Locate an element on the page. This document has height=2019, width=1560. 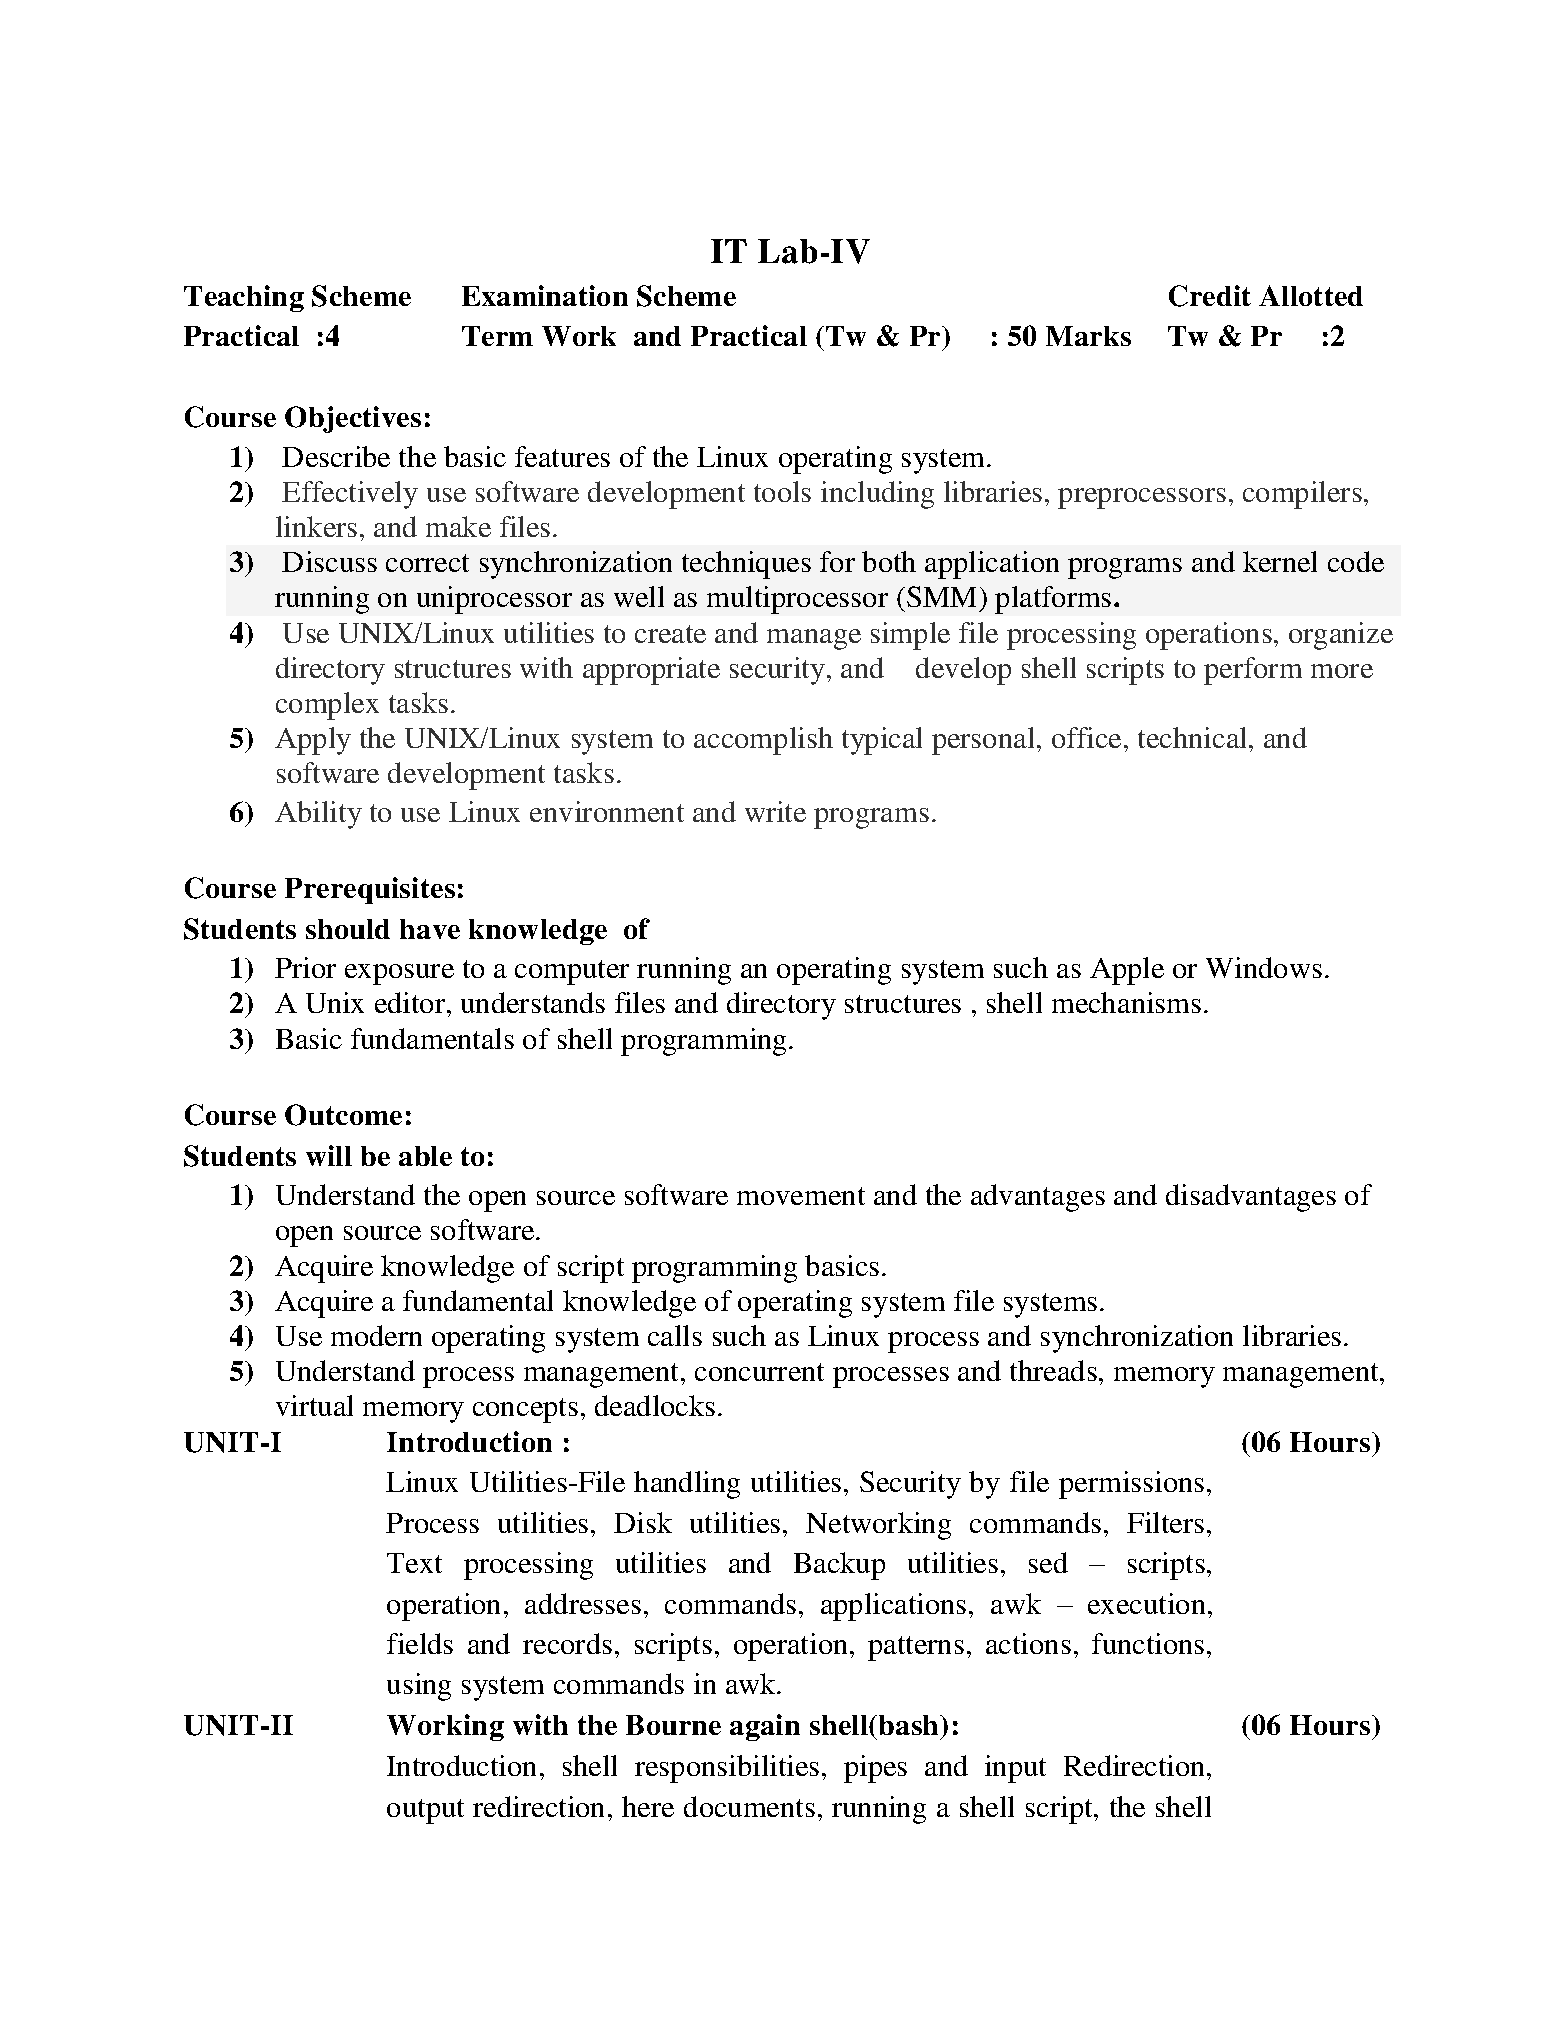
Credit is located at coordinates (1210, 296).
